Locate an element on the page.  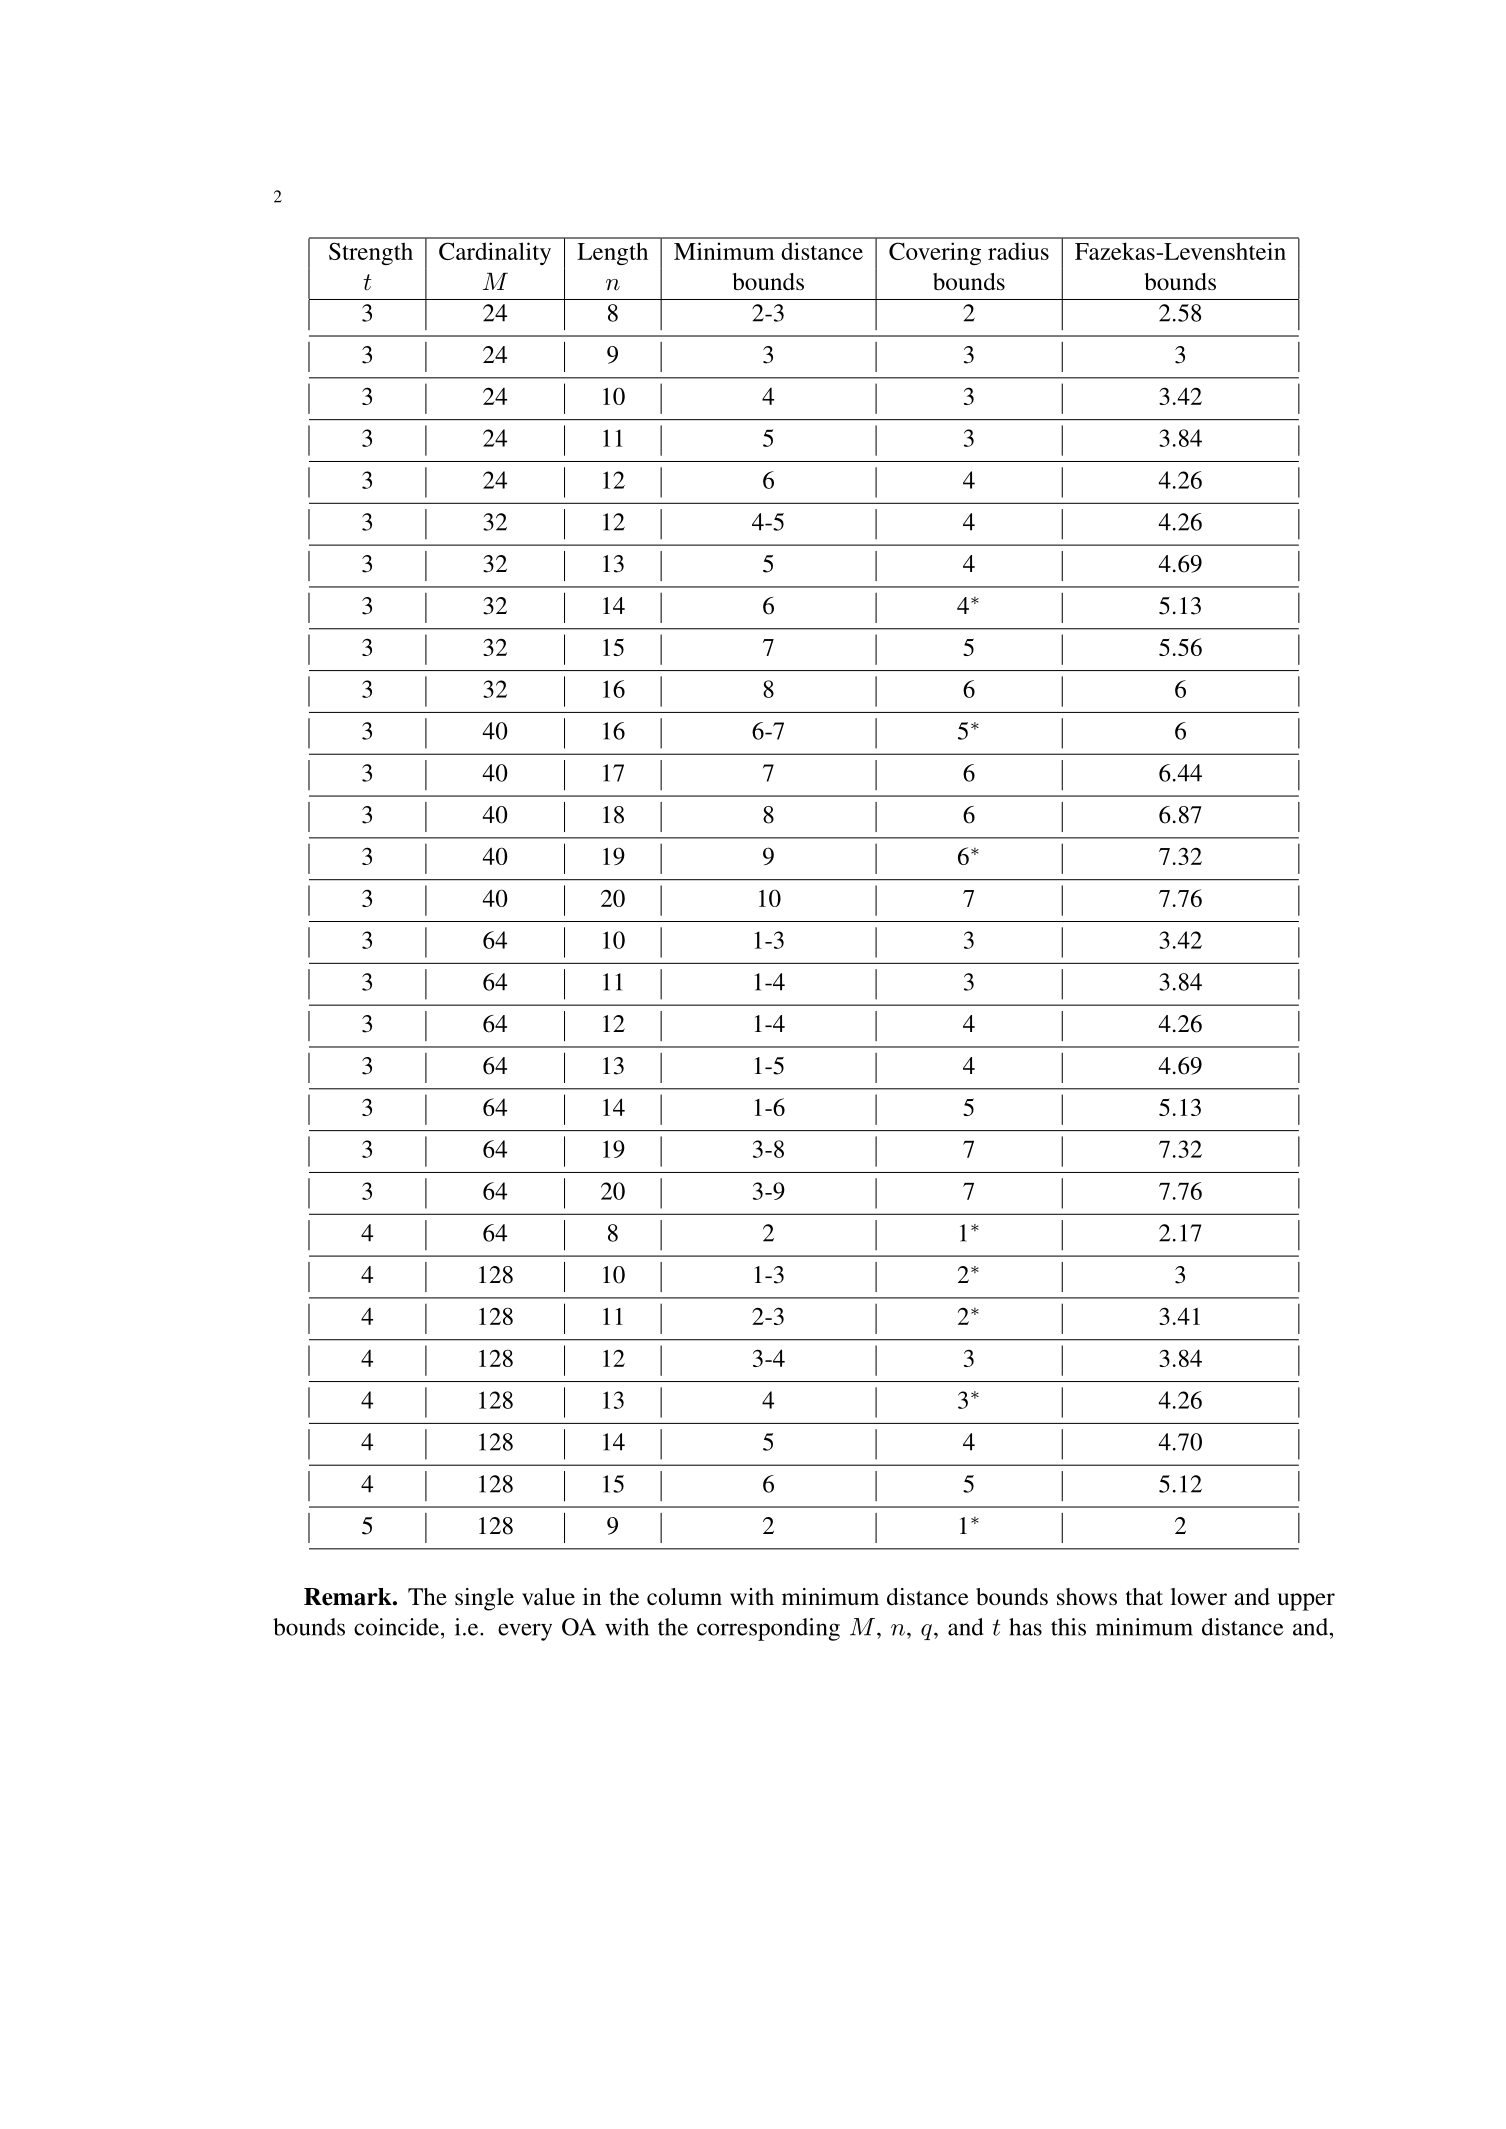
upper is located at coordinates (1306, 1602).
